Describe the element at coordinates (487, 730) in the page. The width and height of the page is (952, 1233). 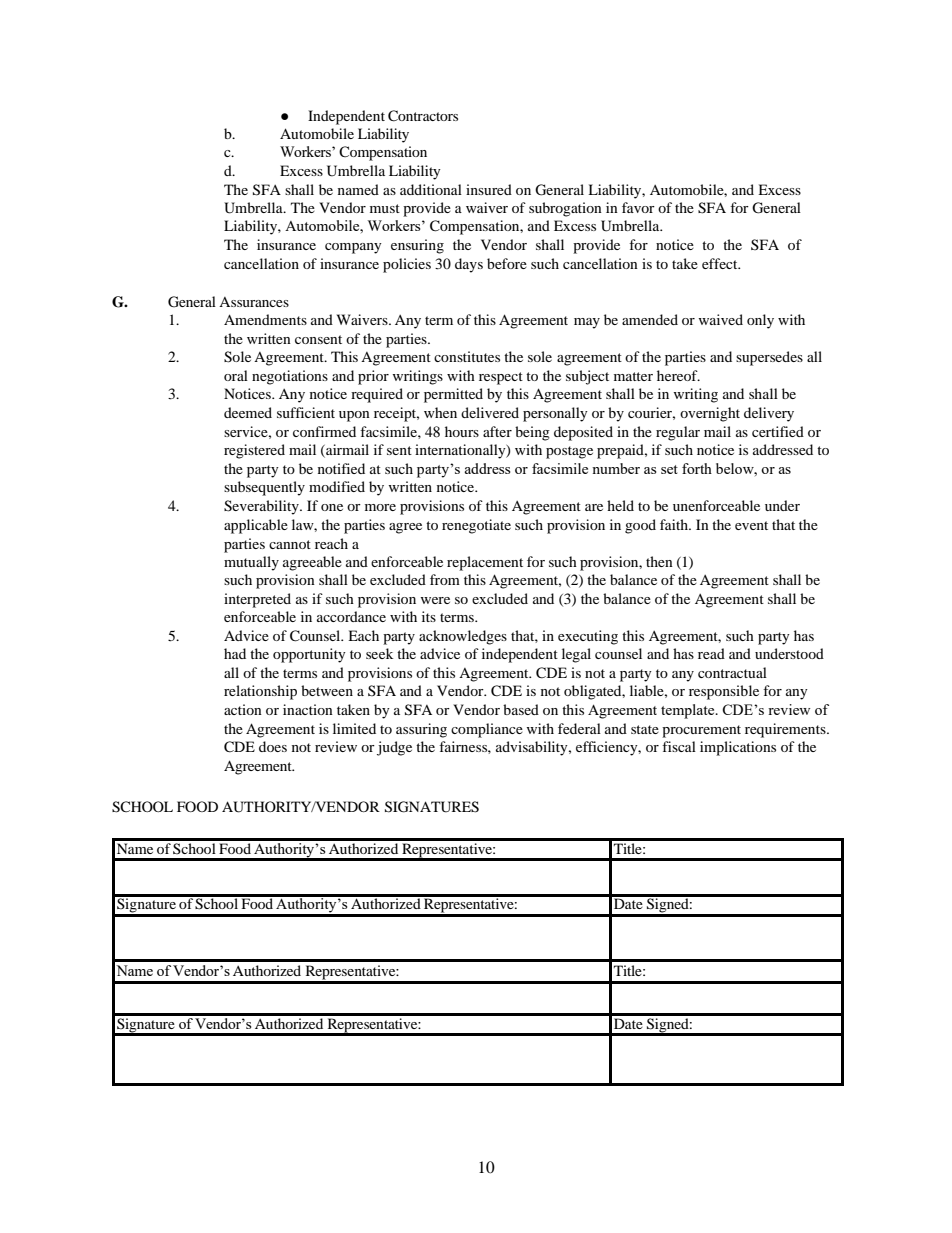
I see `compliance` at that location.
